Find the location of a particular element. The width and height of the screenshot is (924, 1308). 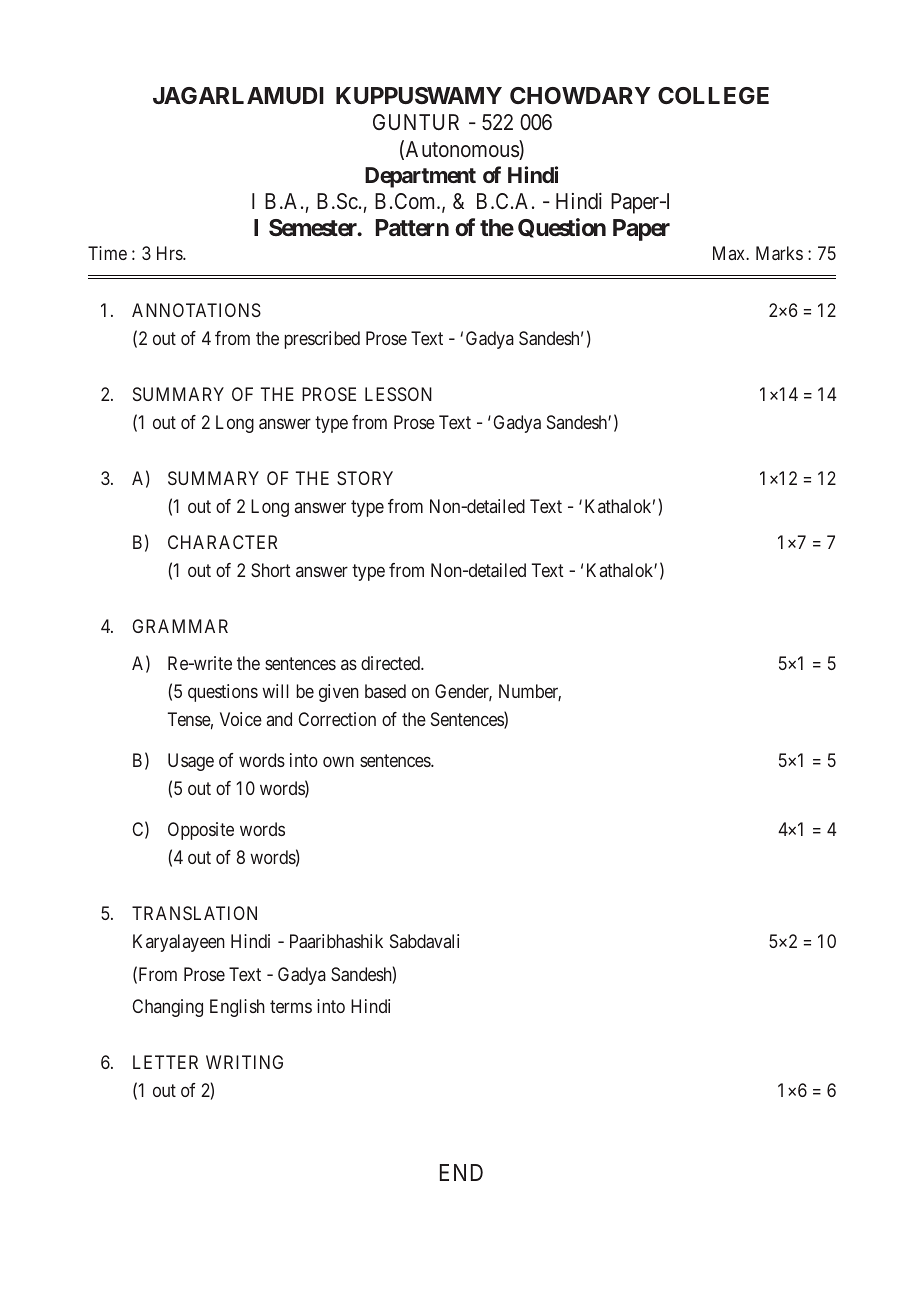

WRITING is located at coordinates (244, 1062).
